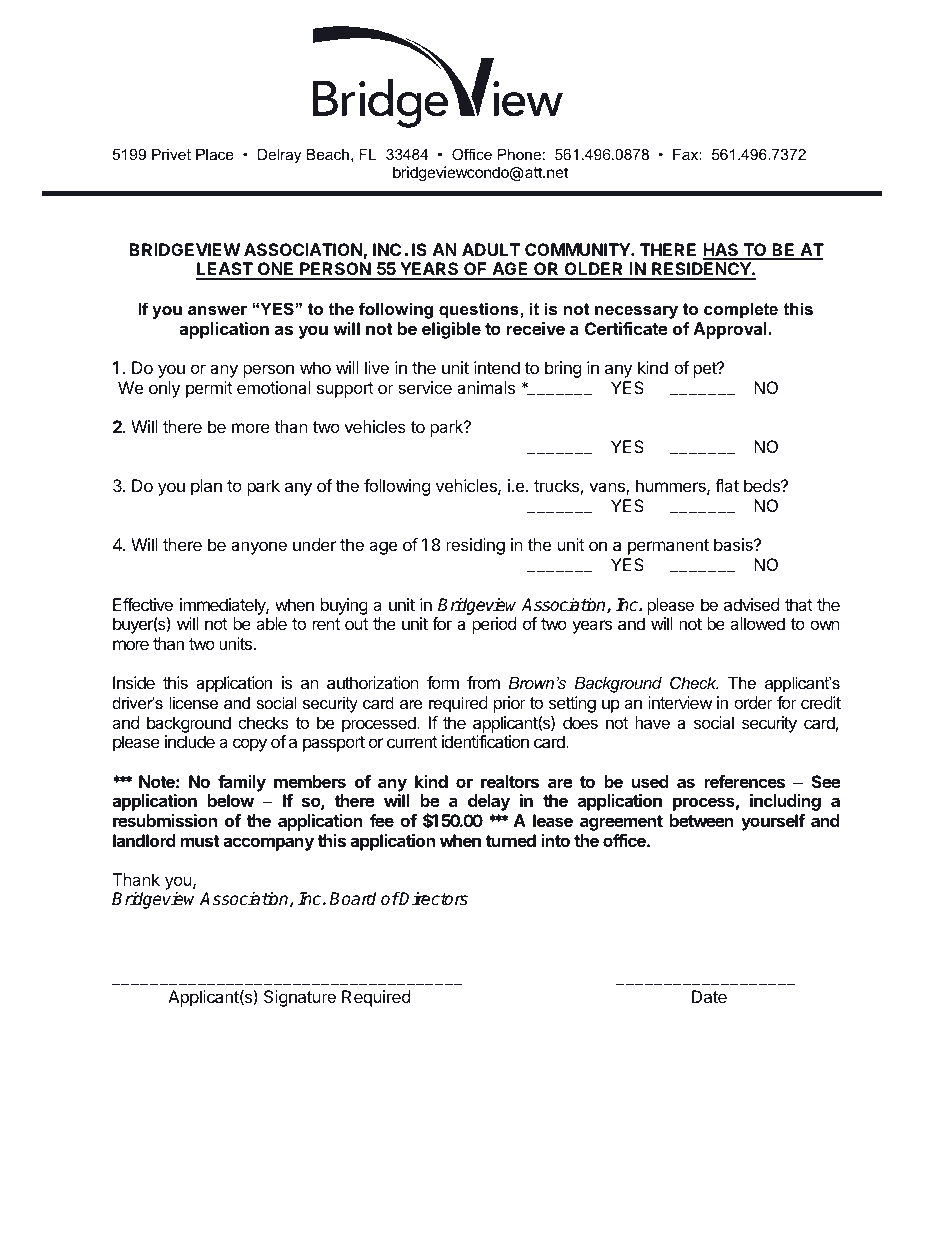 This page has height=1233, width=952. What do you see at coordinates (206, 487) in the page?
I see `plan` at bounding box center [206, 487].
